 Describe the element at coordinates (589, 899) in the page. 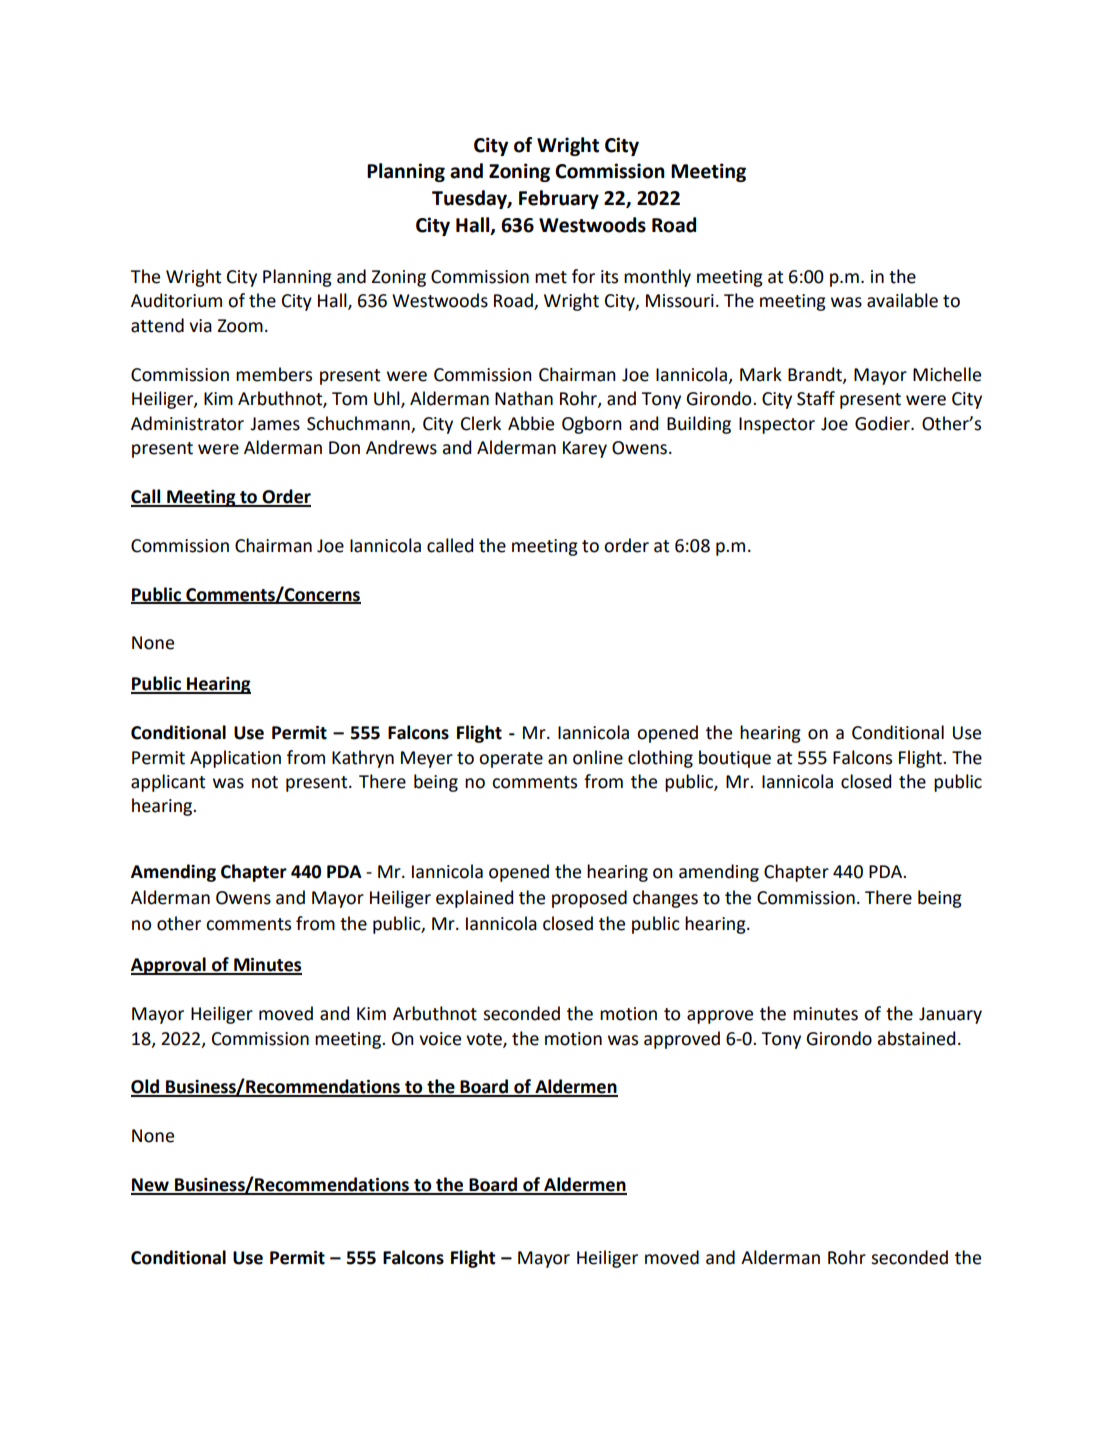

I see `proposed` at that location.
